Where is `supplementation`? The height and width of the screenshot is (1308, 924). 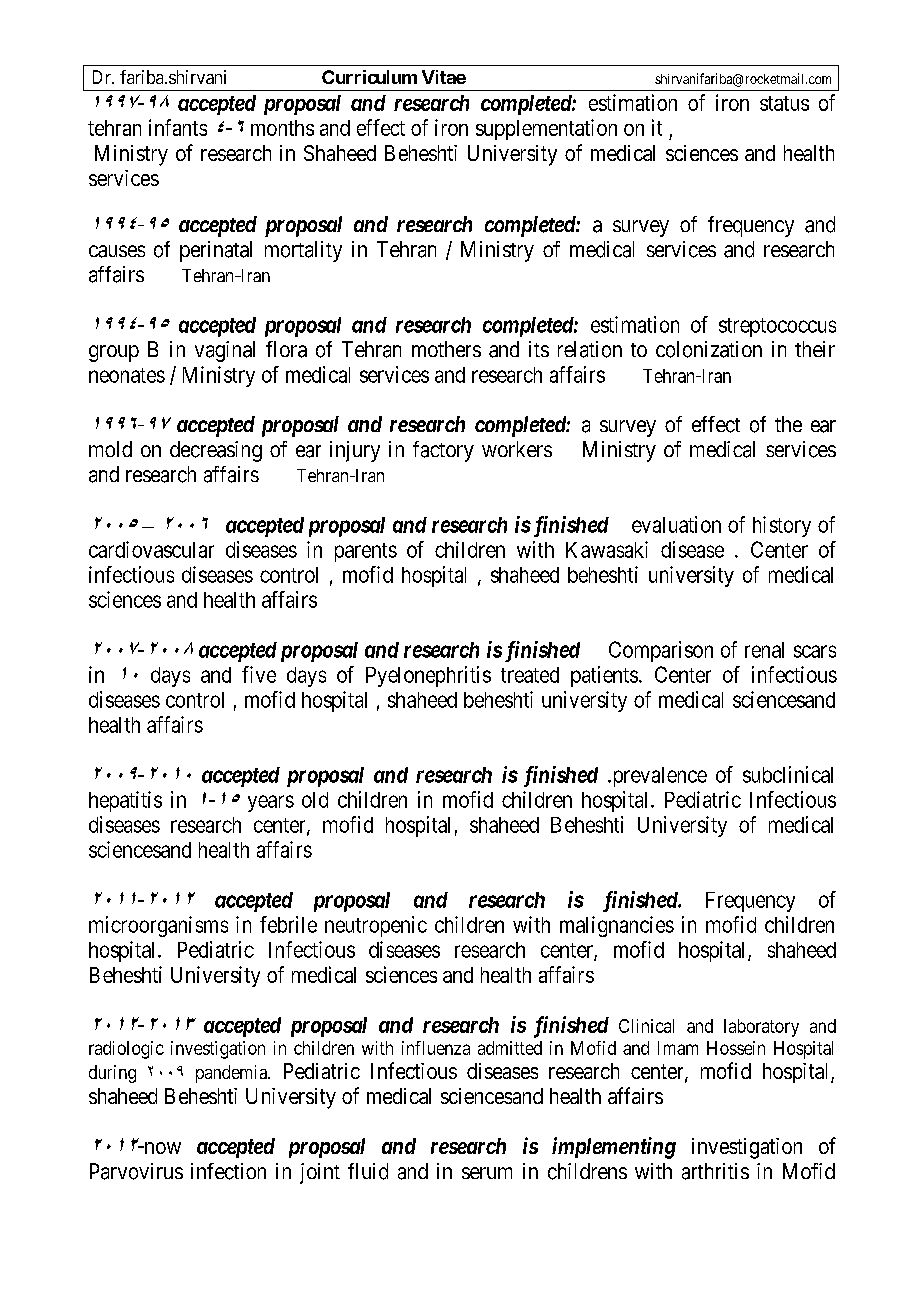 supplementation is located at coordinates (546, 129).
